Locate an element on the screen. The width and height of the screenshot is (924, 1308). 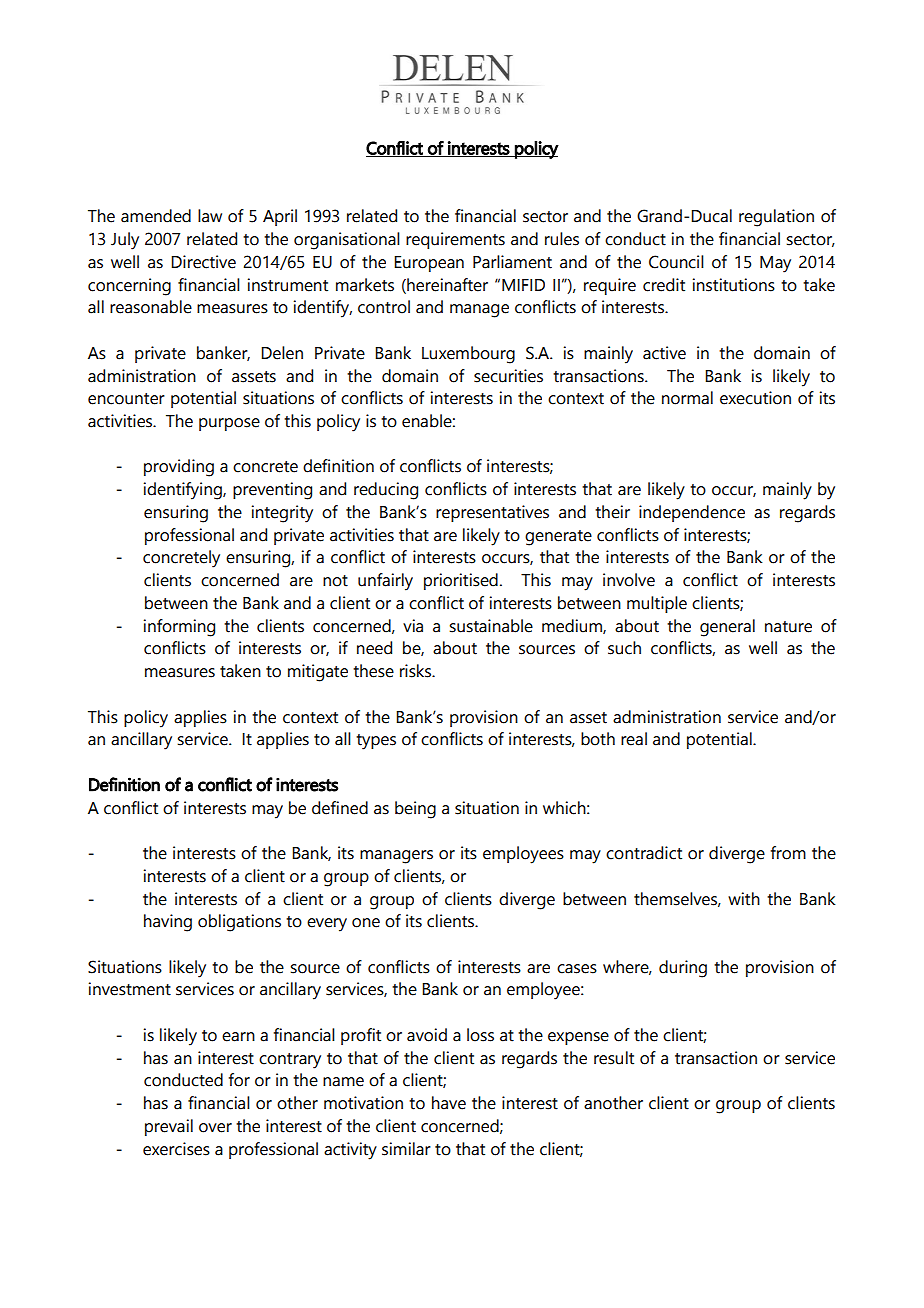
risks is located at coordinates (416, 671).
